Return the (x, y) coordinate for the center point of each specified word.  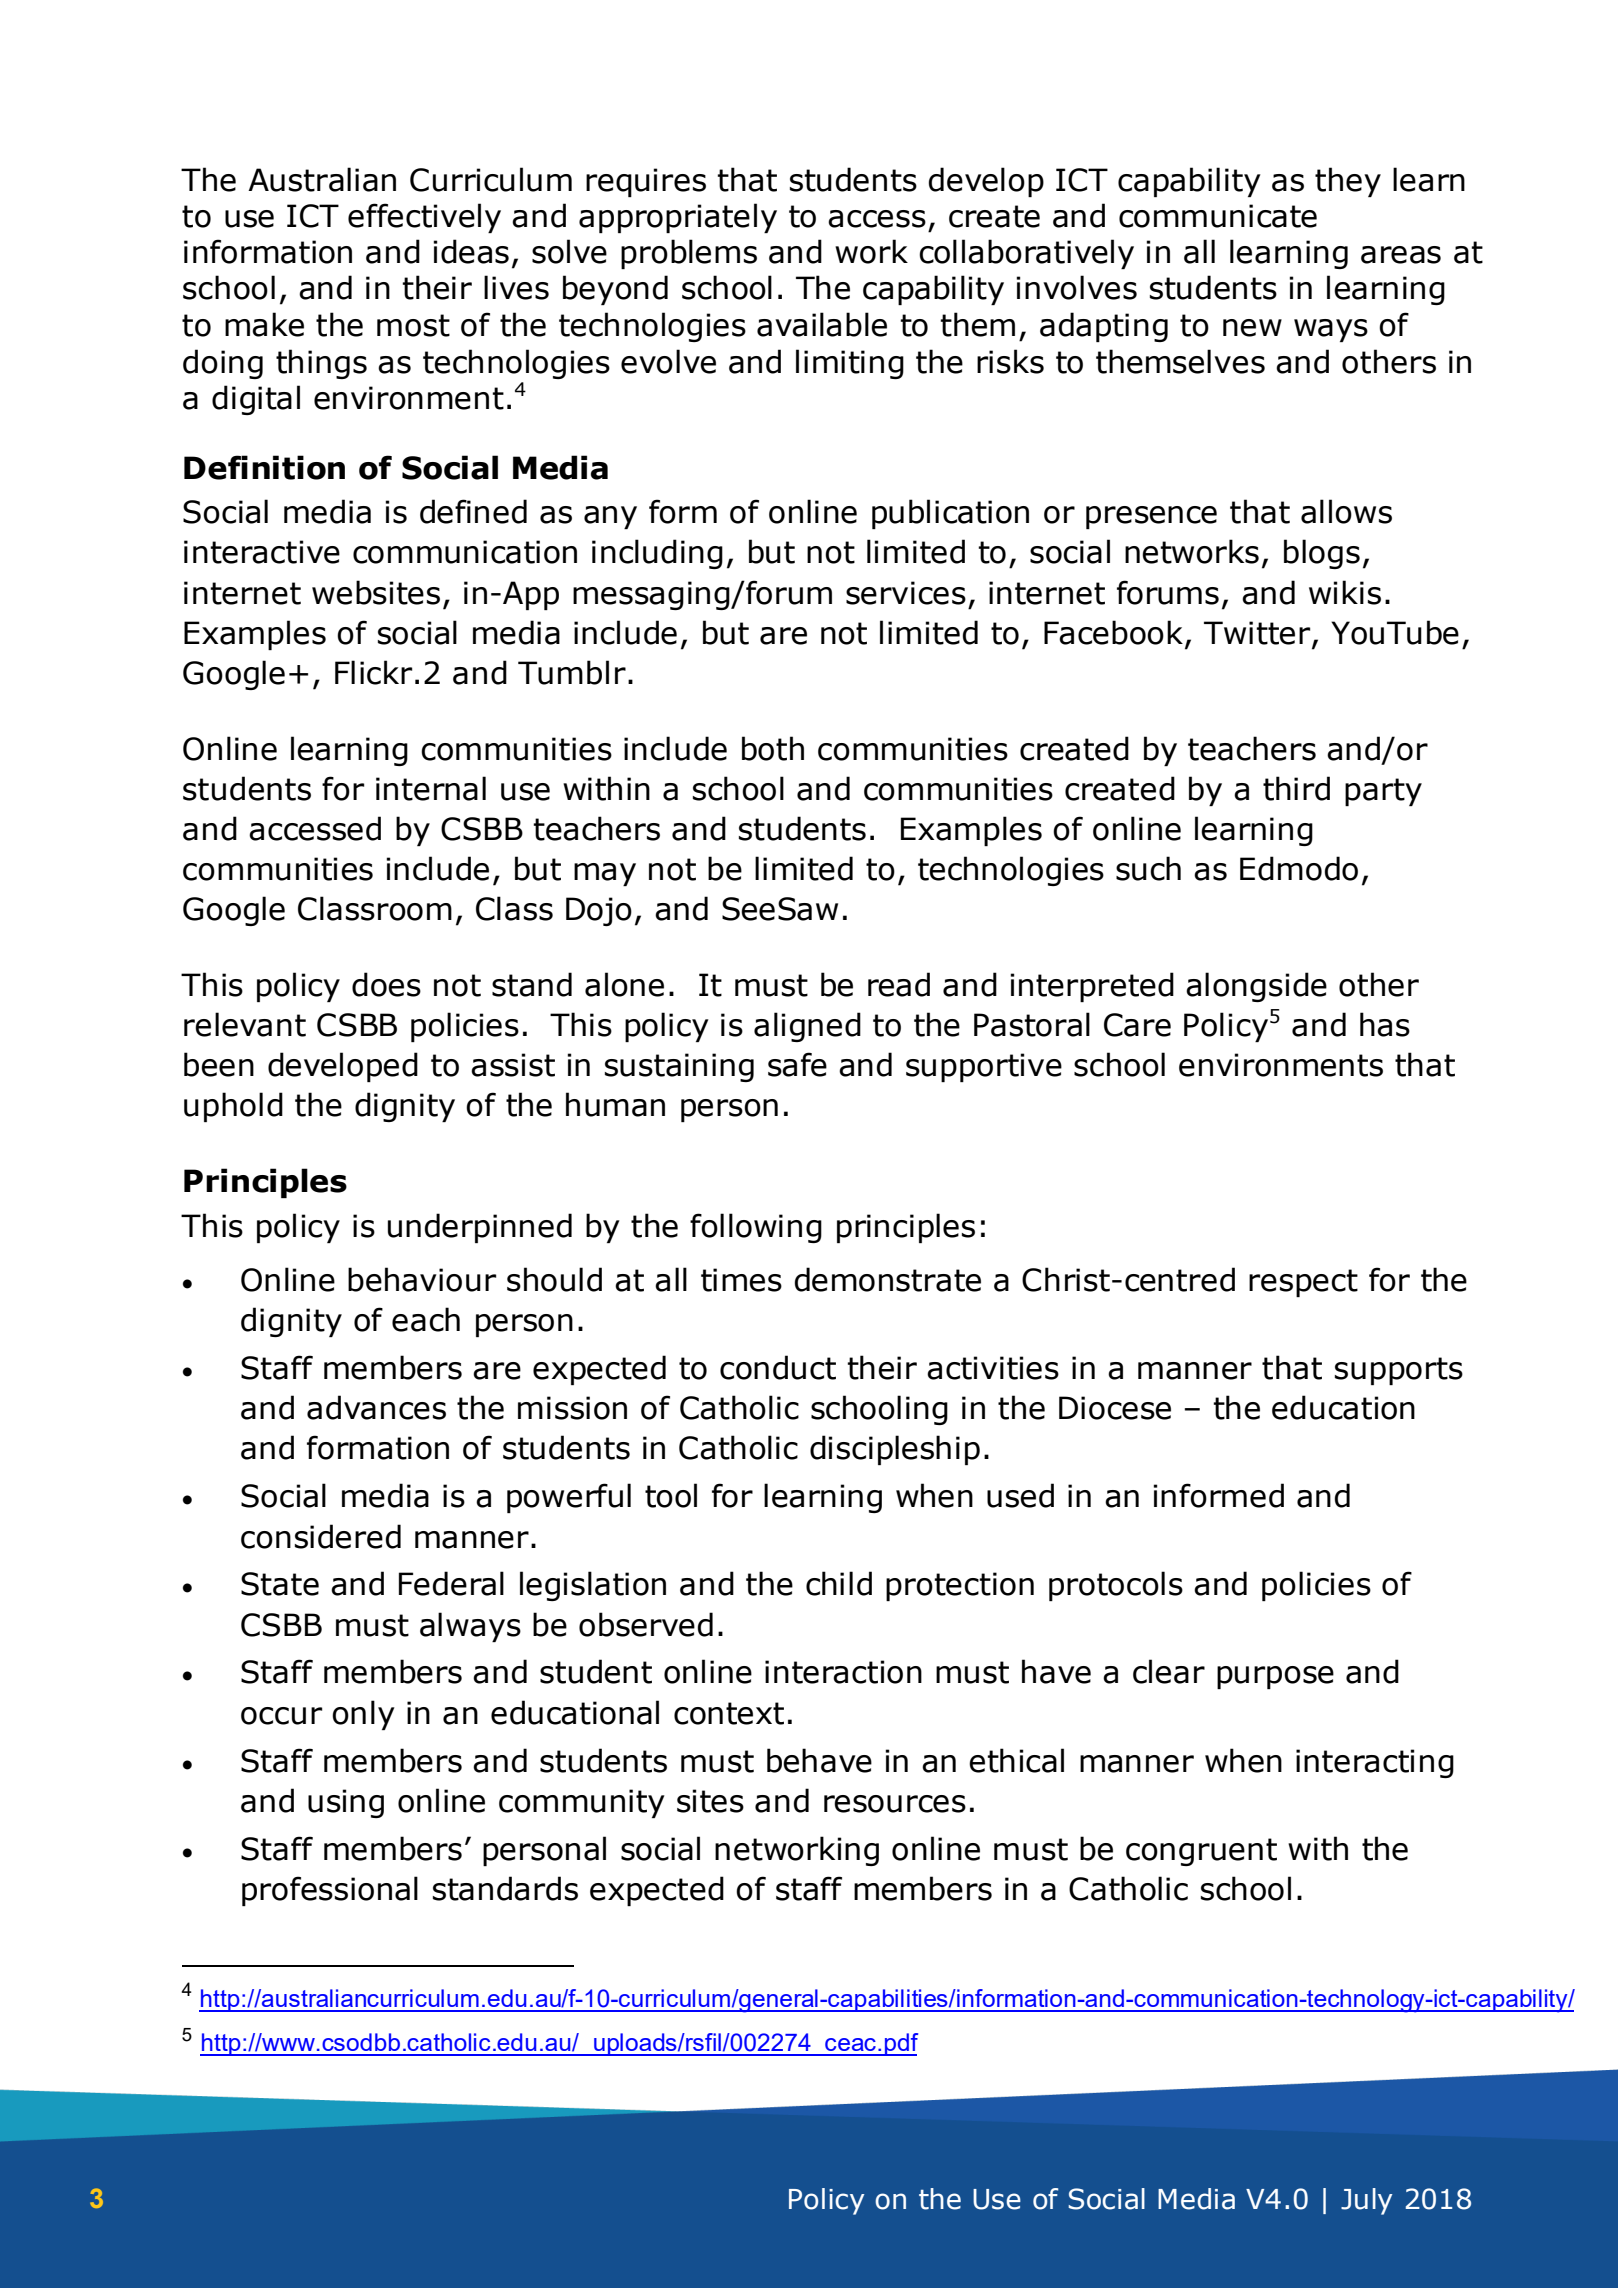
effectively (424, 218)
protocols (1116, 1586)
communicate (1218, 216)
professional (330, 1891)
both (773, 748)
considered (321, 1536)
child (839, 1583)
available (822, 324)
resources (895, 1804)
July (1366, 2201)
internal (431, 788)
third (1296, 788)
